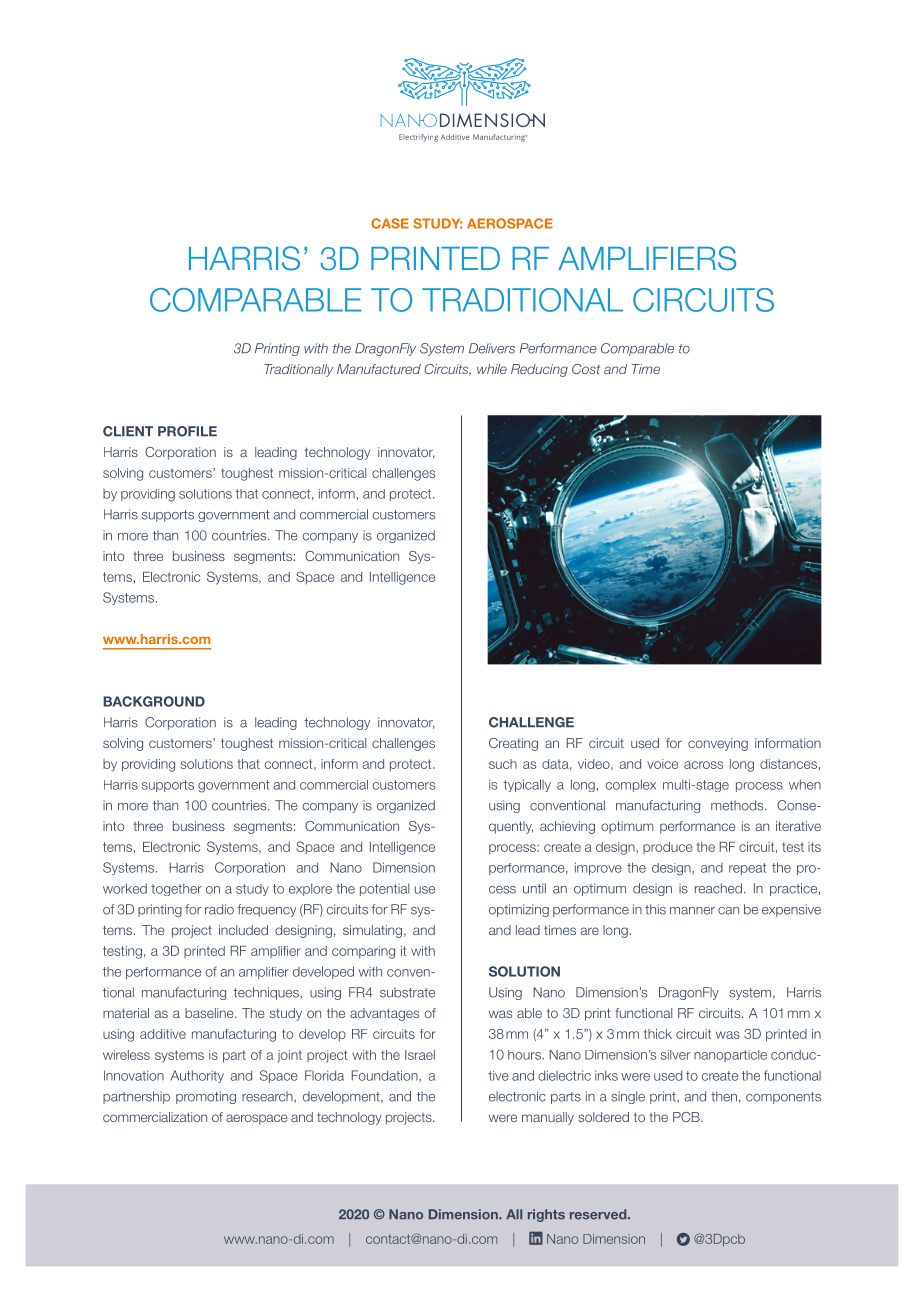 This screenshot has width=924, height=1308. What do you see at coordinates (176, 889) in the screenshot?
I see `together` at bounding box center [176, 889].
